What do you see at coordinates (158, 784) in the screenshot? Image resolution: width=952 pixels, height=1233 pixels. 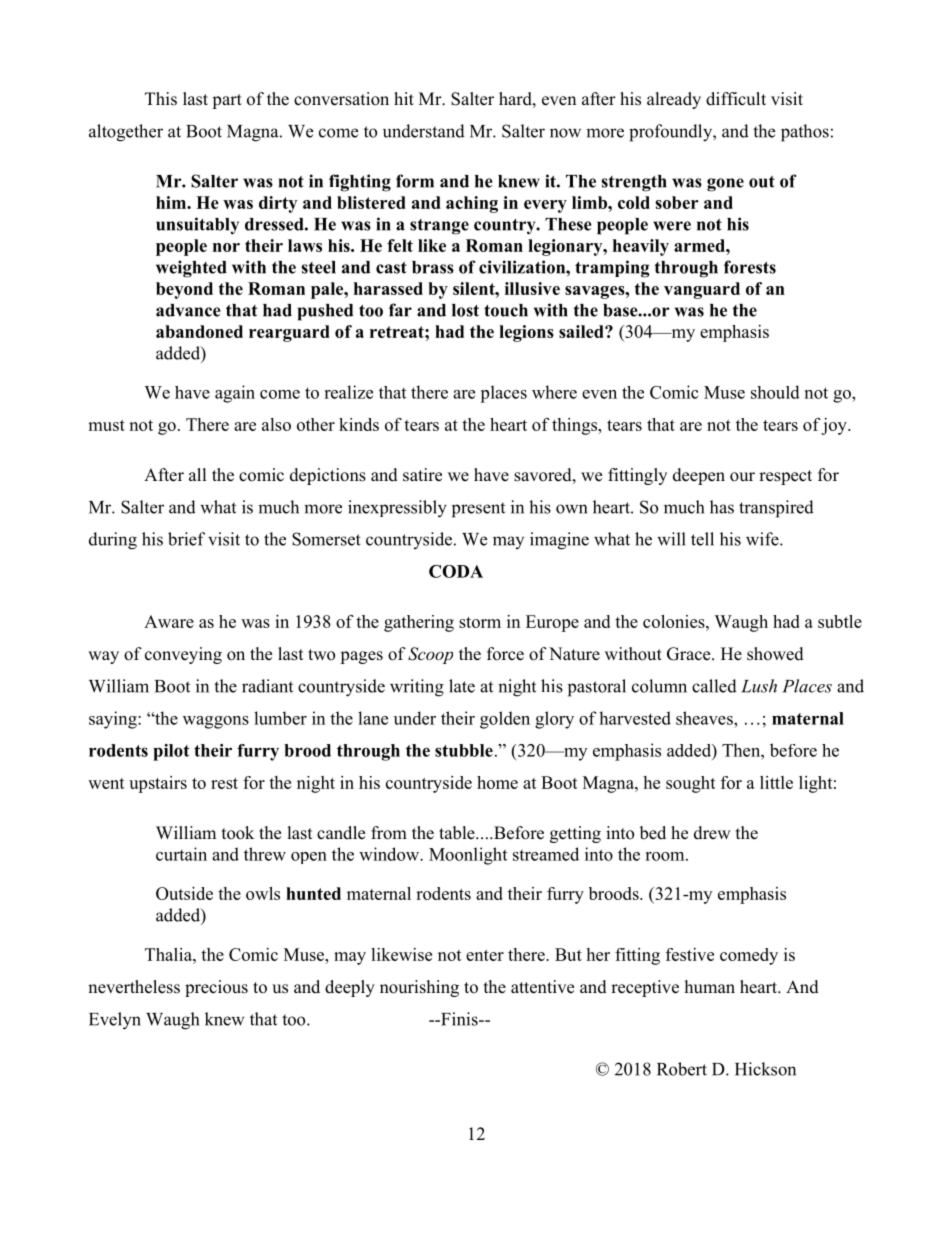 I see `upstairs` at bounding box center [158, 784].
